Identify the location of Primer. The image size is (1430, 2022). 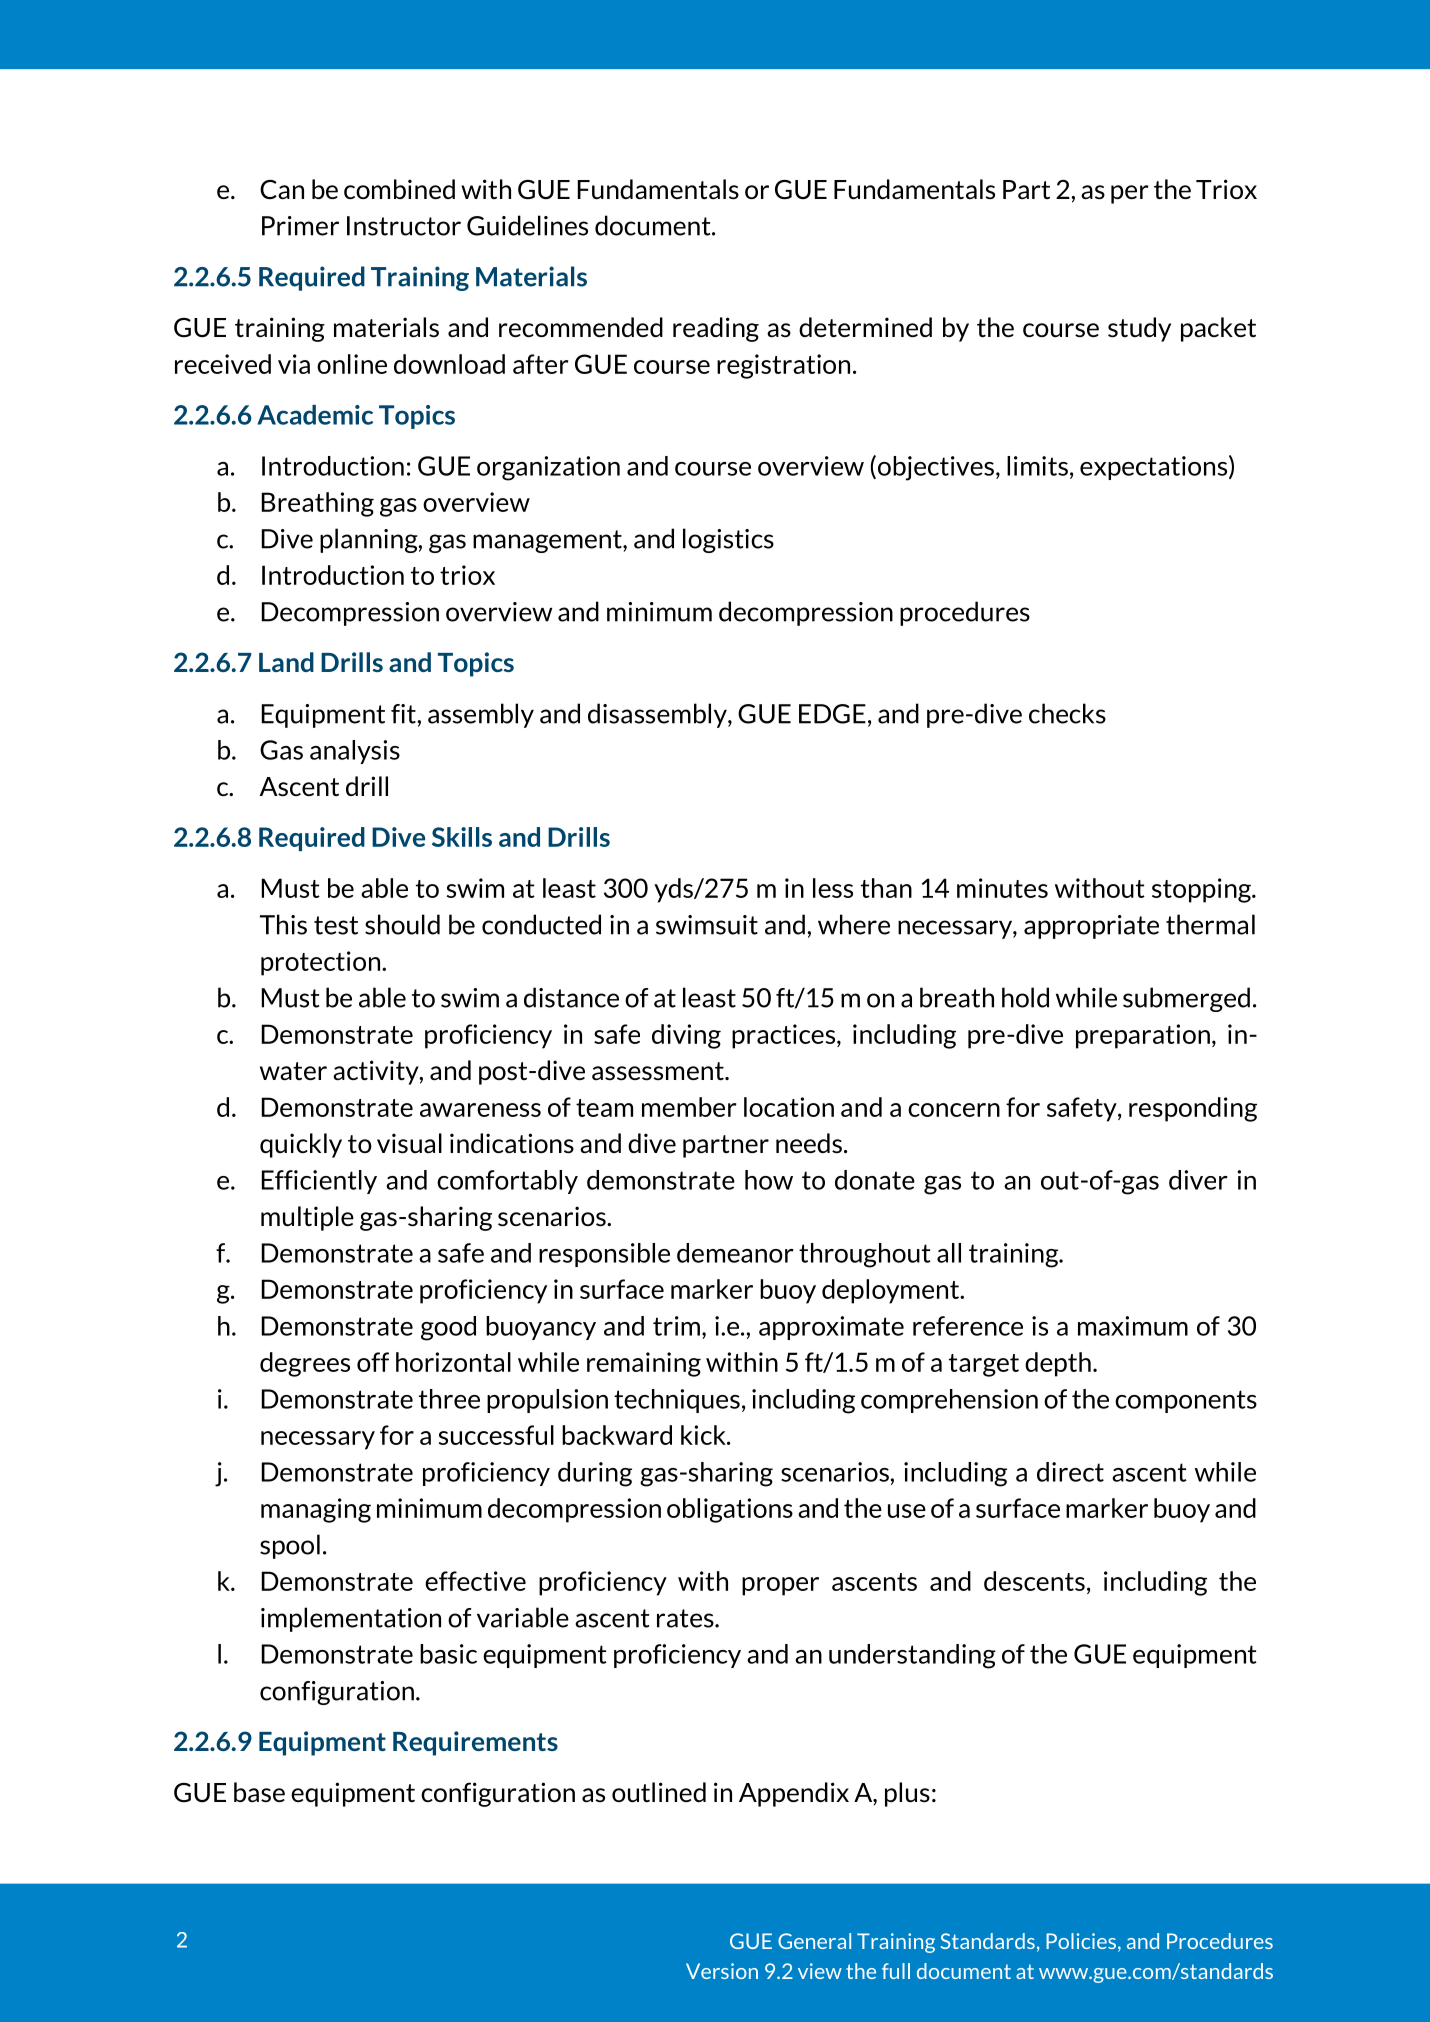
(300, 226).
